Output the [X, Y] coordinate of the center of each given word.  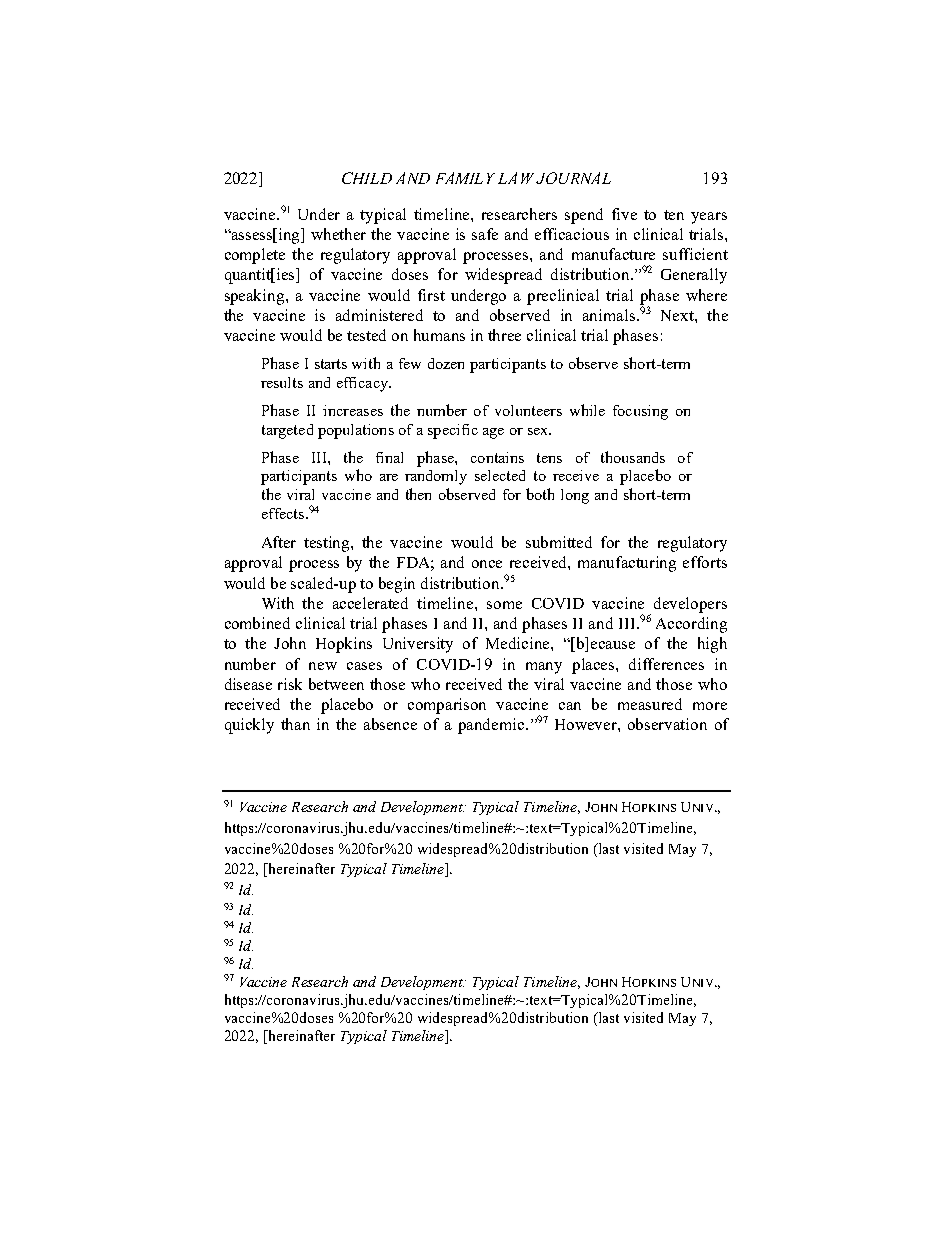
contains [497, 457]
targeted [287, 431]
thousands [633, 457]
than [295, 724]
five [624, 214]
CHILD [367, 178]
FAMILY [465, 178]
